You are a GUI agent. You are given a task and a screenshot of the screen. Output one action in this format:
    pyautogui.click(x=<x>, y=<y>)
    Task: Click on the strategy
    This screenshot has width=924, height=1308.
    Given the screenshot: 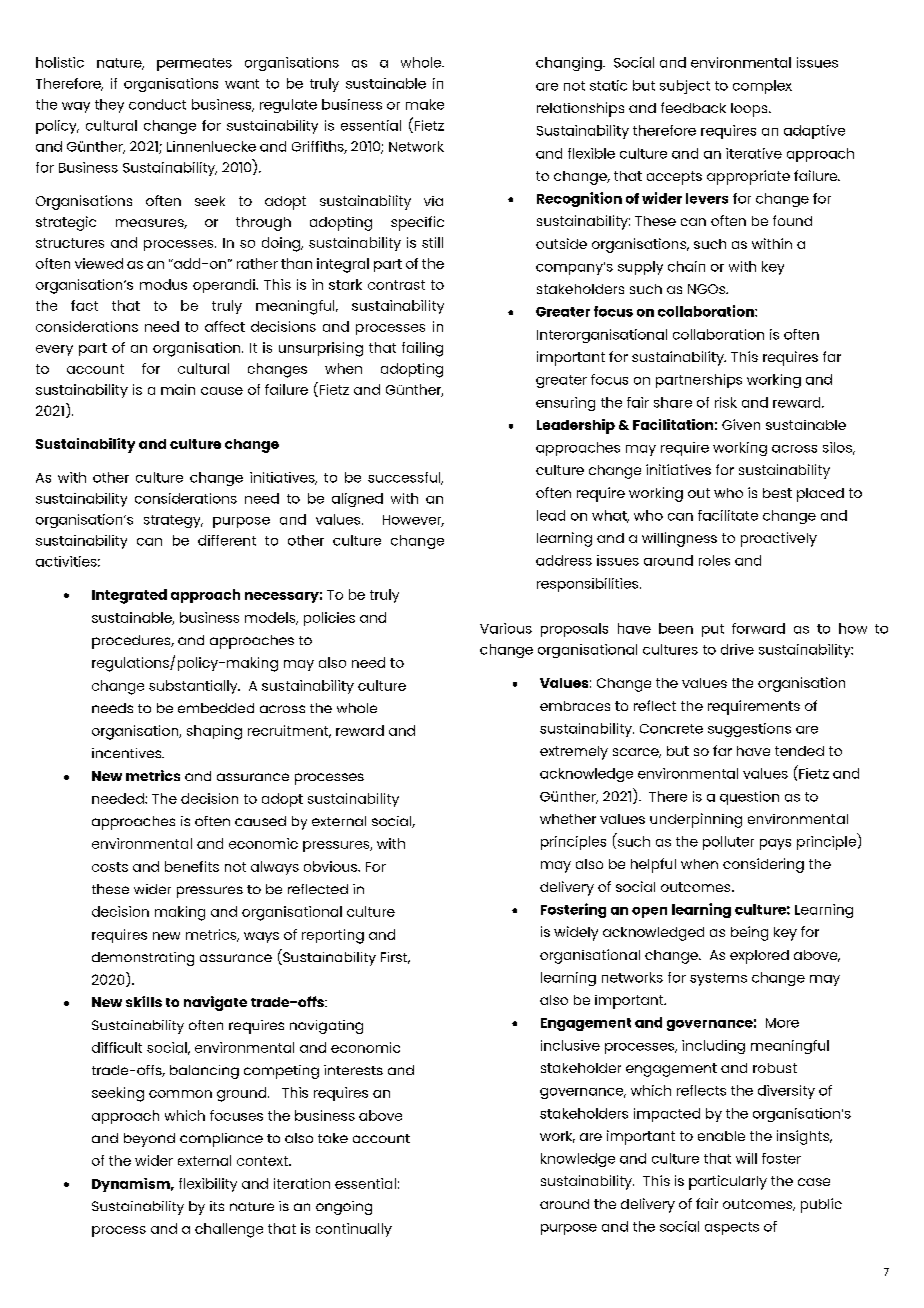 What is the action you would take?
    pyautogui.click(x=173, y=521)
